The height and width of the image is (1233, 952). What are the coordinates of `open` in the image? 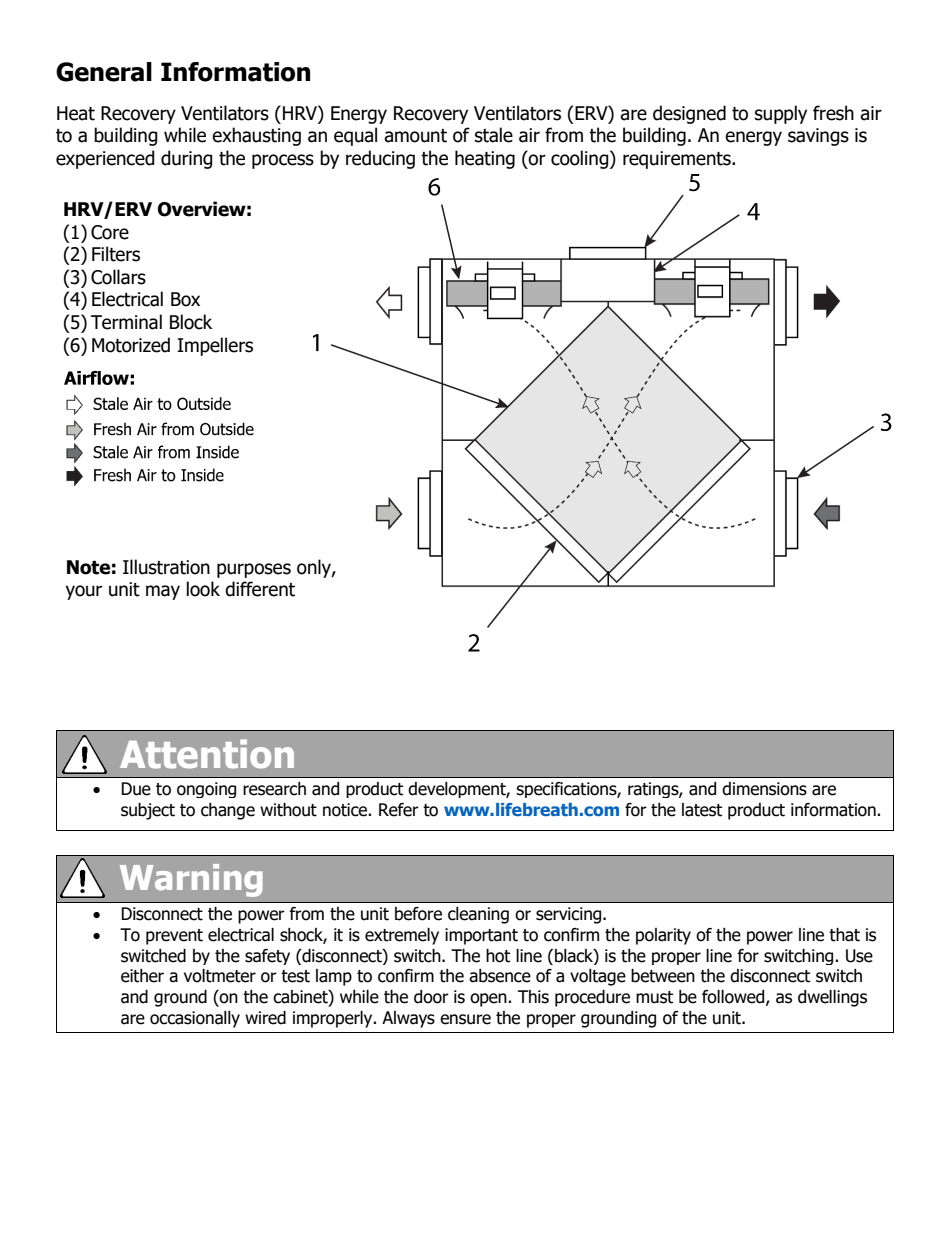 It's located at (489, 1000).
